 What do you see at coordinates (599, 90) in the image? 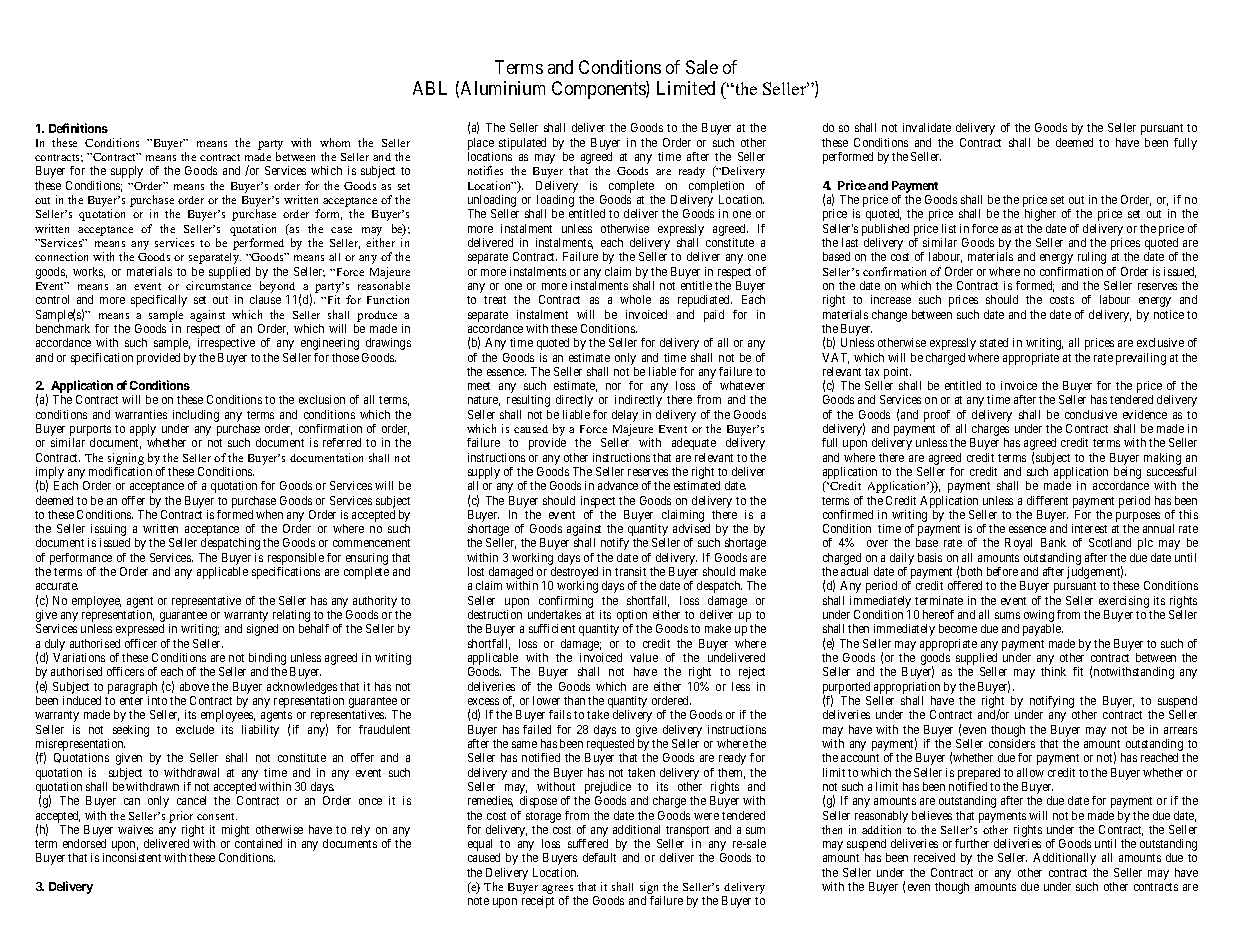
I see `Components` at bounding box center [599, 90].
